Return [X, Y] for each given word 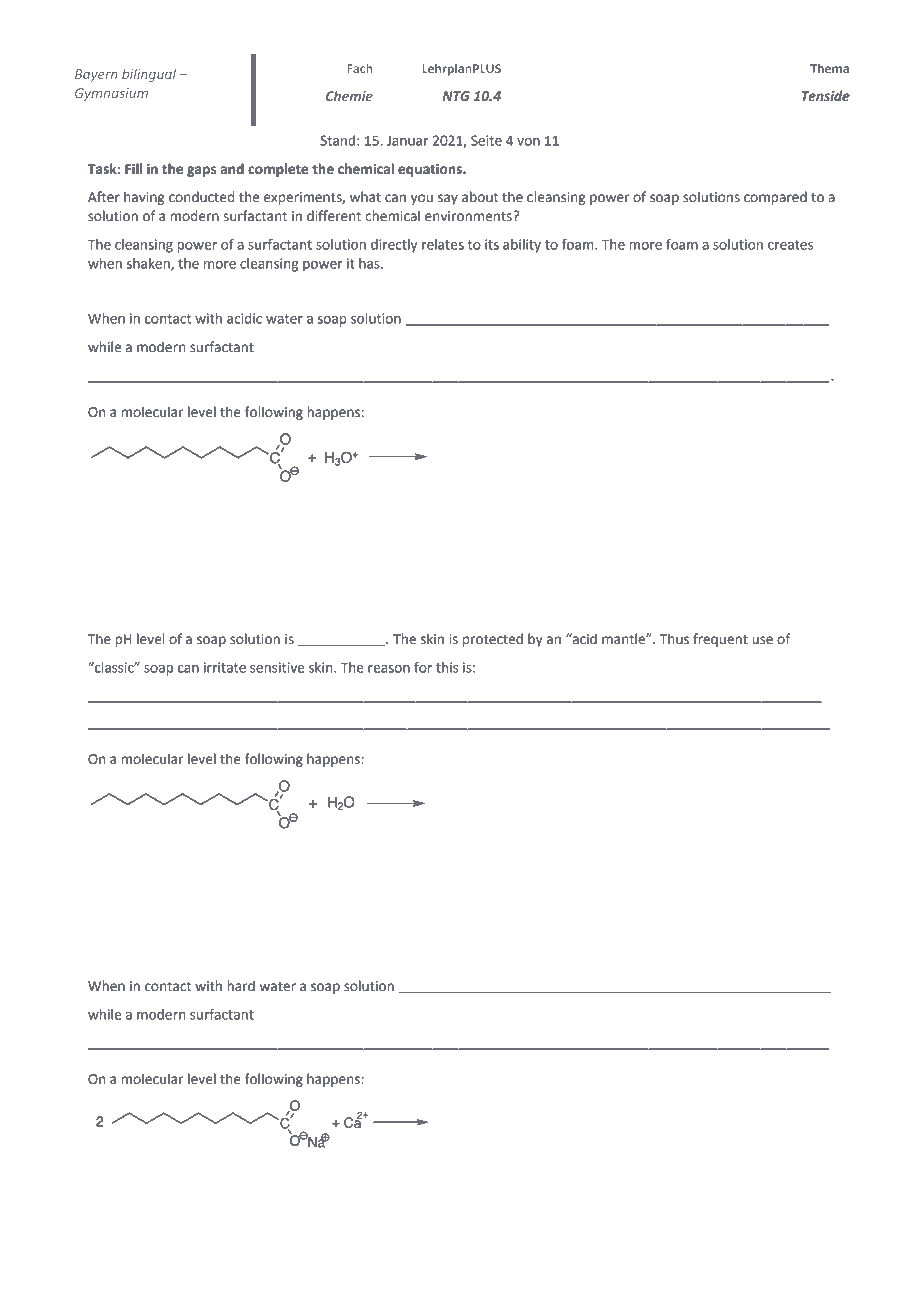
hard [241, 986]
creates [790, 245]
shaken [149, 264]
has [370, 263]
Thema [830, 68]
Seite [486, 140]
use [762, 640]
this [447, 667]
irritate [225, 667]
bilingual [149, 75]
